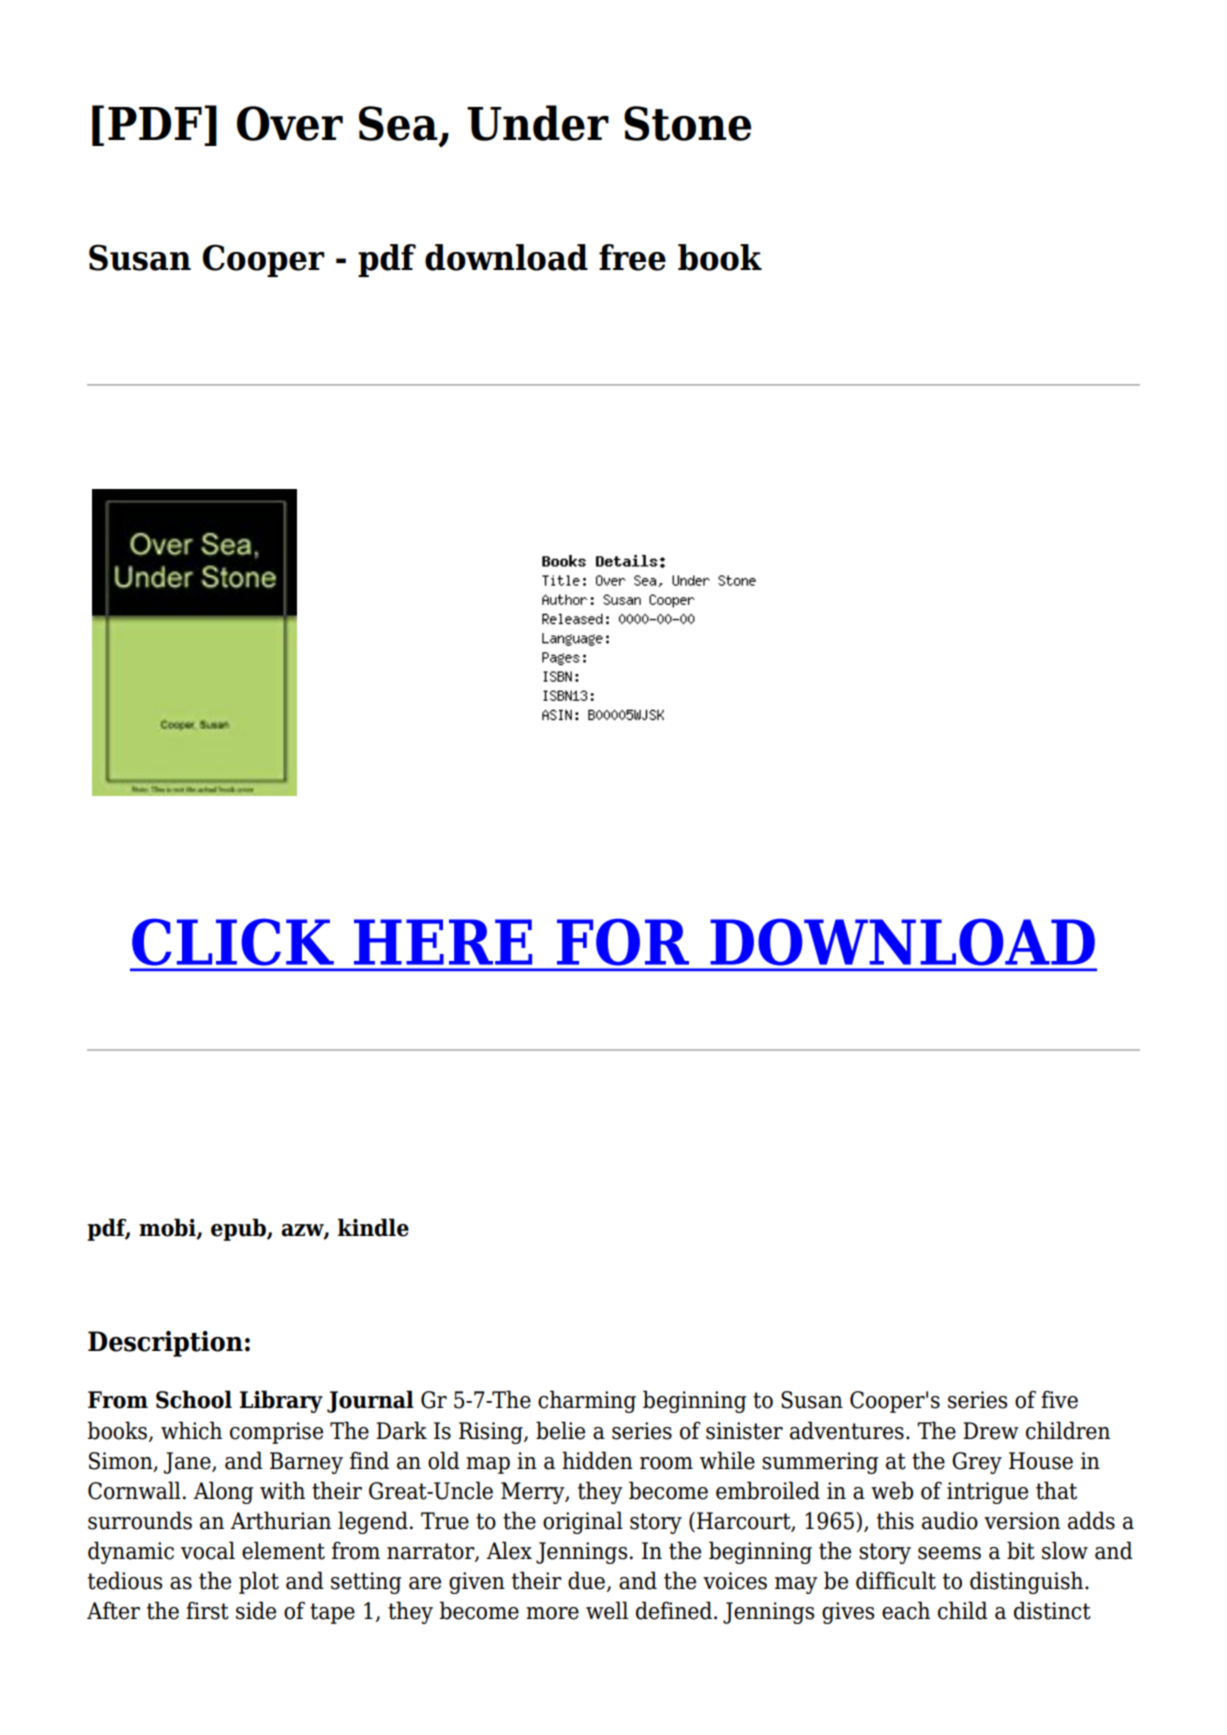  I want to click on Description, so click(165, 1344).
